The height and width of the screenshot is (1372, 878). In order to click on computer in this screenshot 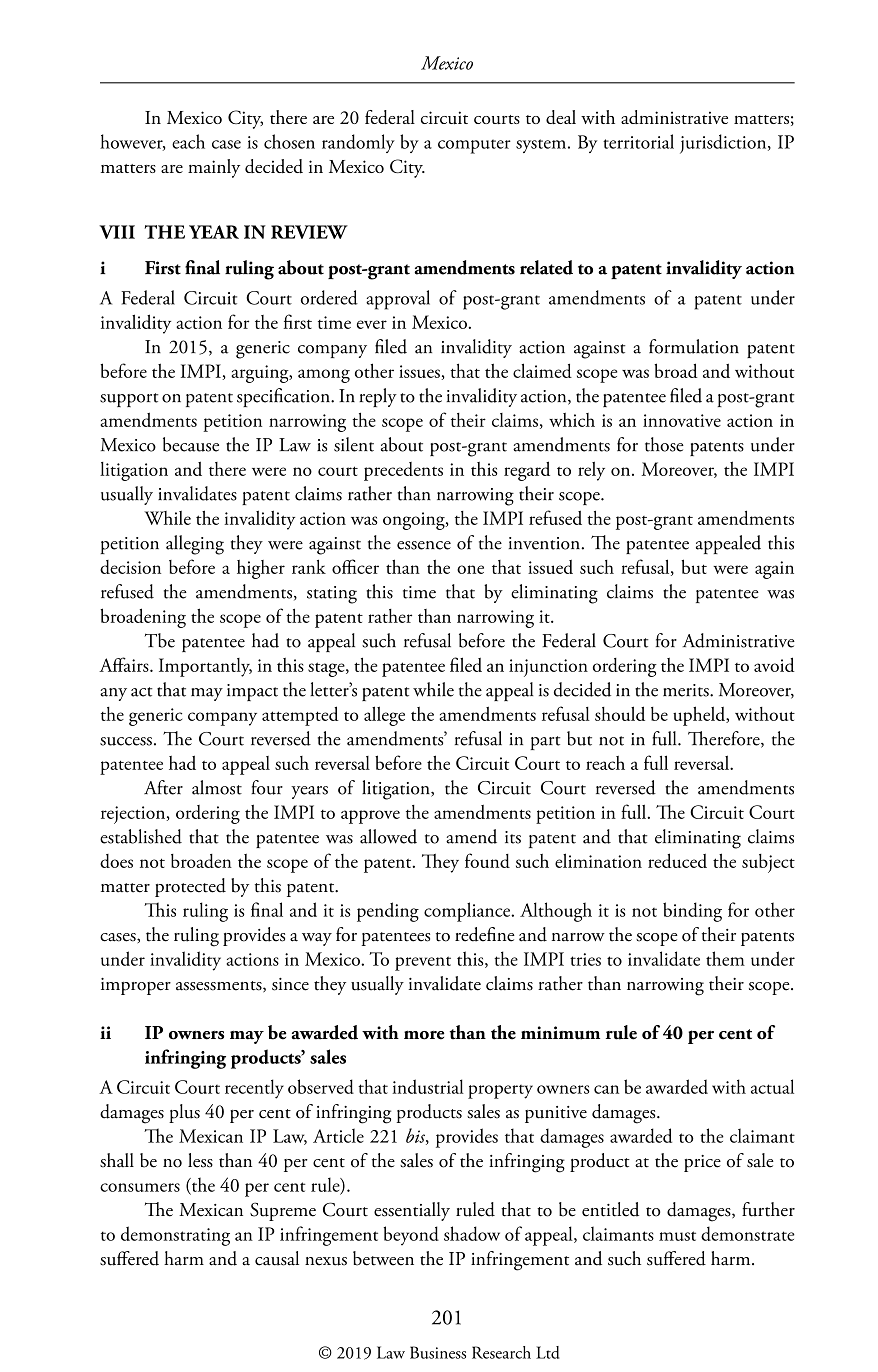, I will do `click(474, 146)`.
